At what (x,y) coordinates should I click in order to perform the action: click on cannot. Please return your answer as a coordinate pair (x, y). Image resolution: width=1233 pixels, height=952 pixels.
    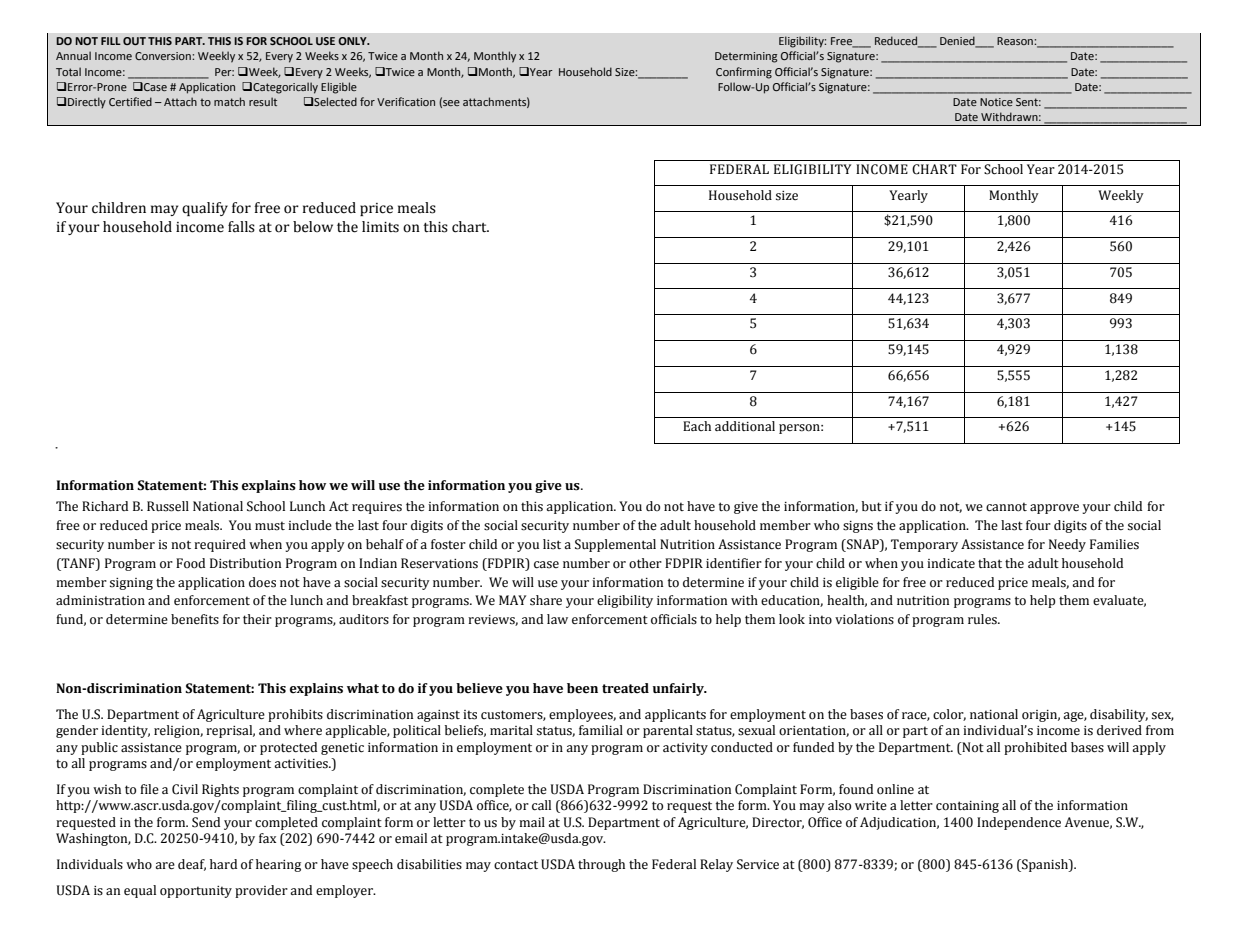
    Looking at the image, I should click on (1006, 507).
